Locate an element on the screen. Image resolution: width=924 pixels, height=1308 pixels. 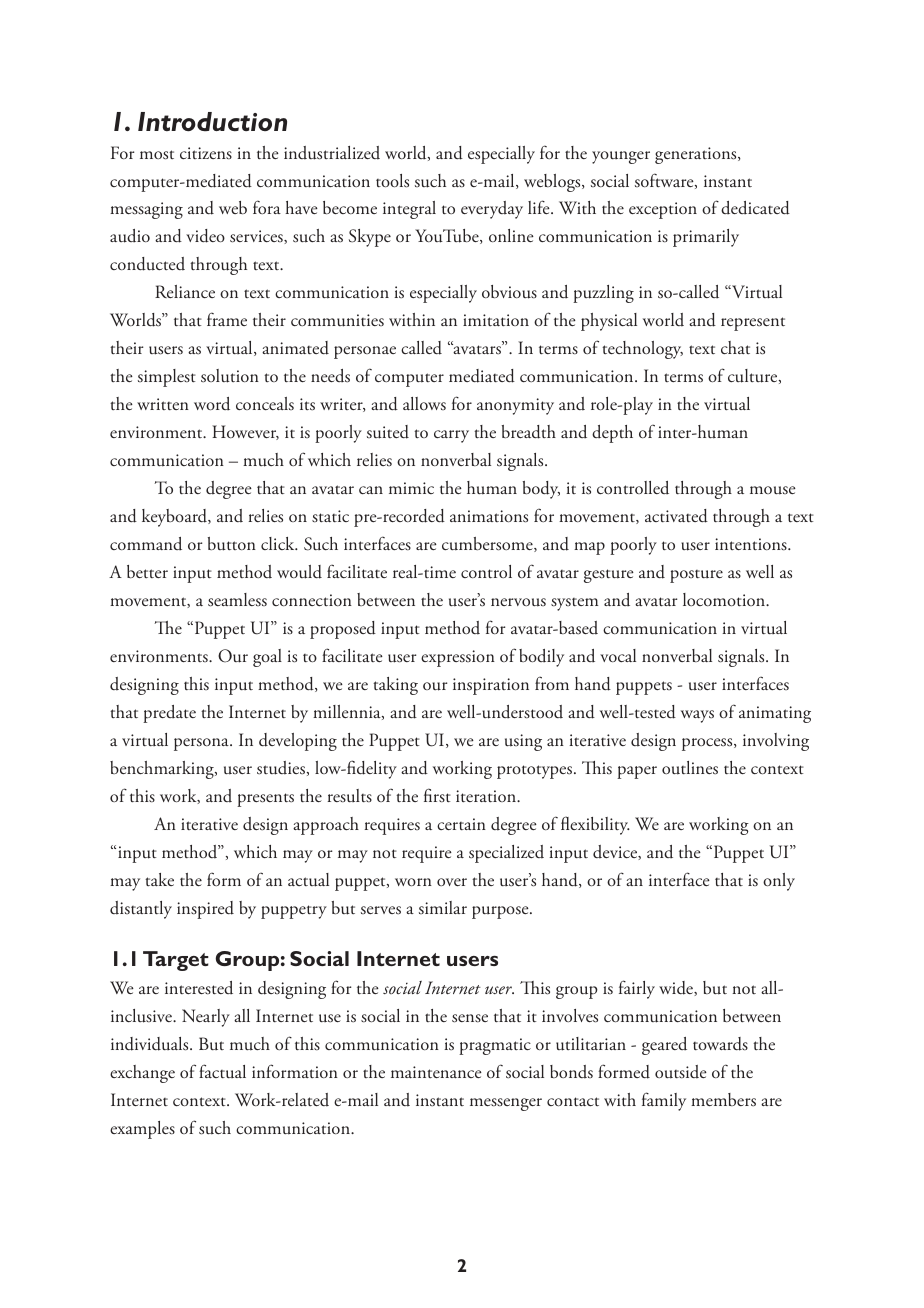
exchange is located at coordinates (142, 1074).
